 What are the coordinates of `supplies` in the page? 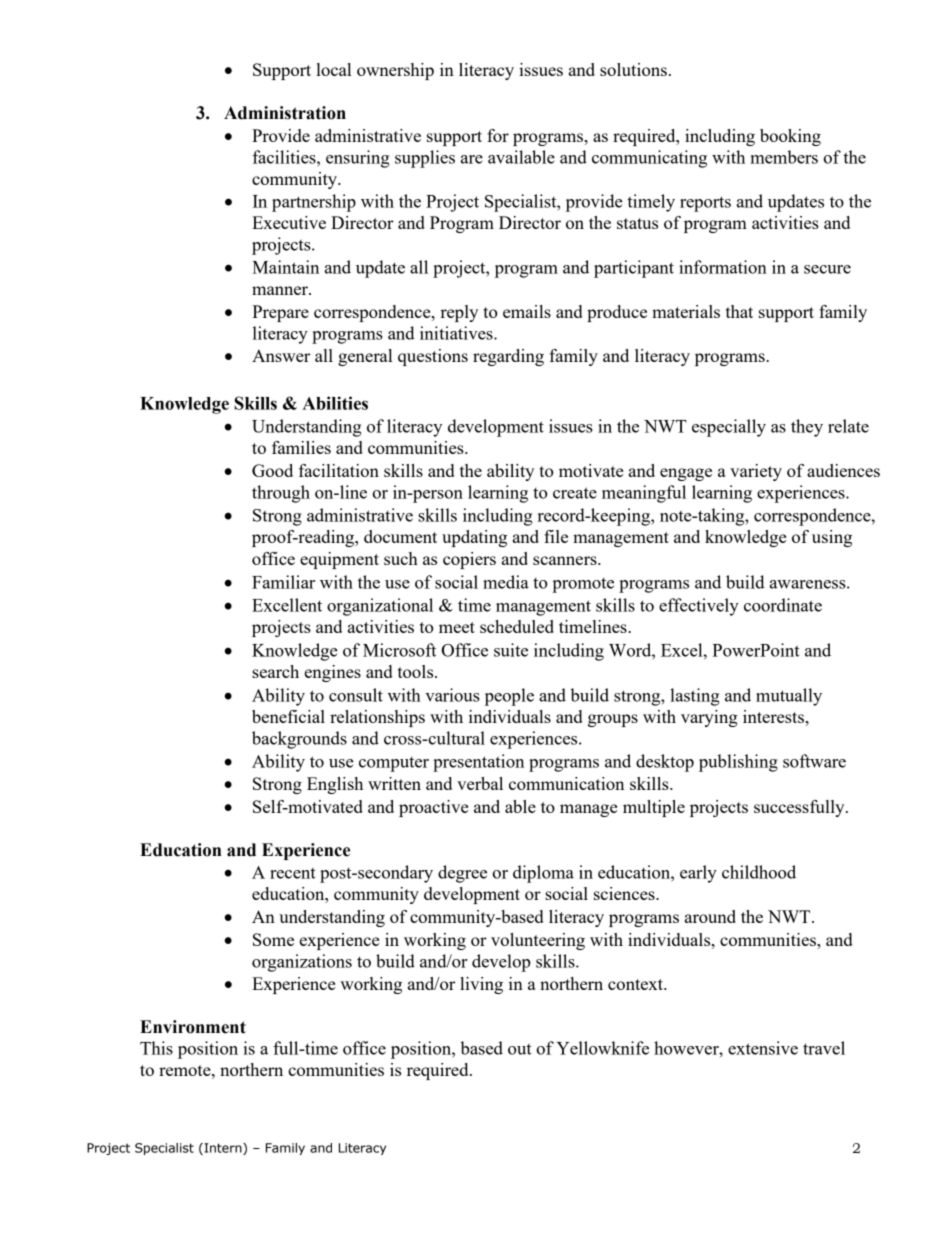 It's located at (425, 159).
